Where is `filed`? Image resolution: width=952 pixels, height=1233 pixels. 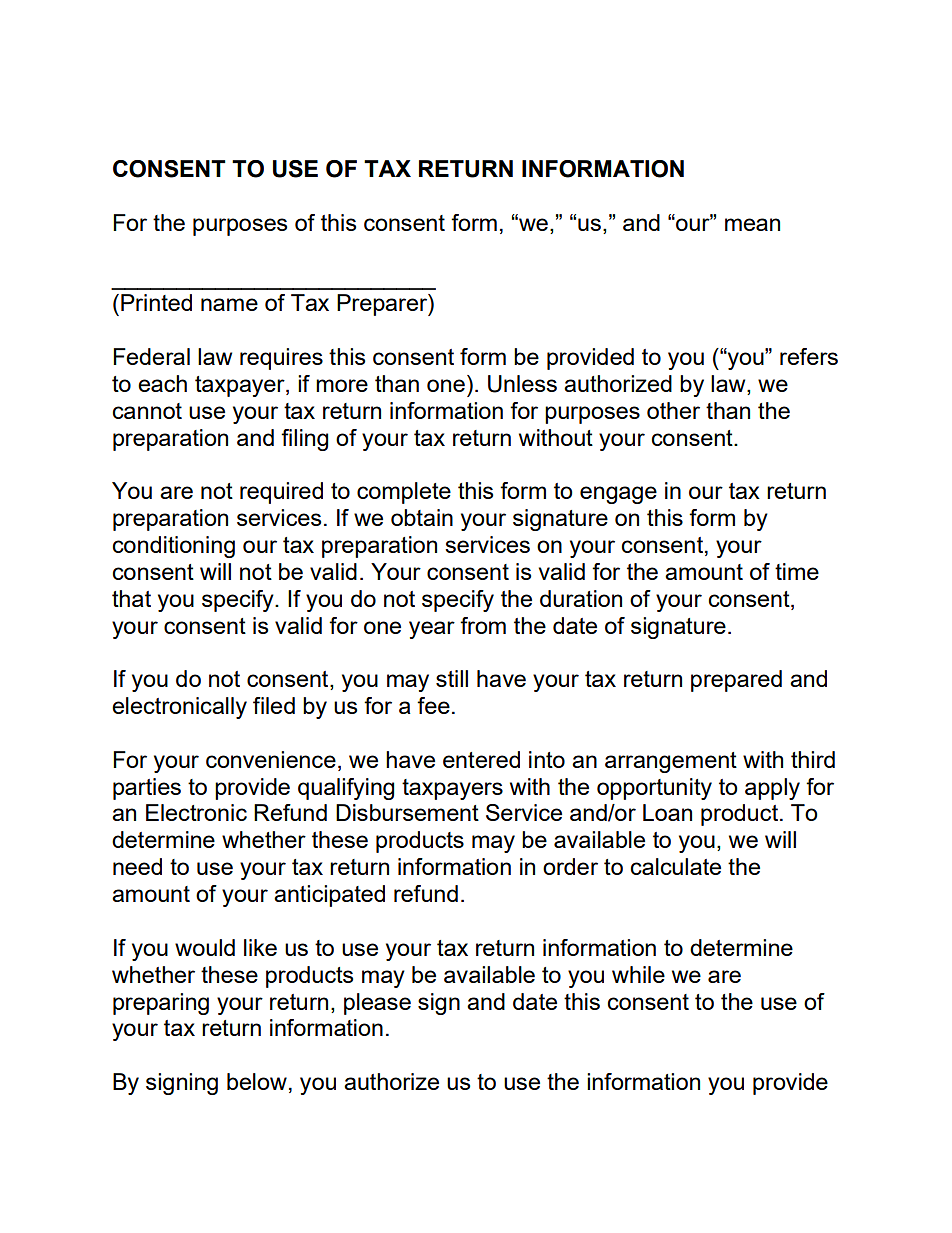 filed is located at coordinates (274, 705).
